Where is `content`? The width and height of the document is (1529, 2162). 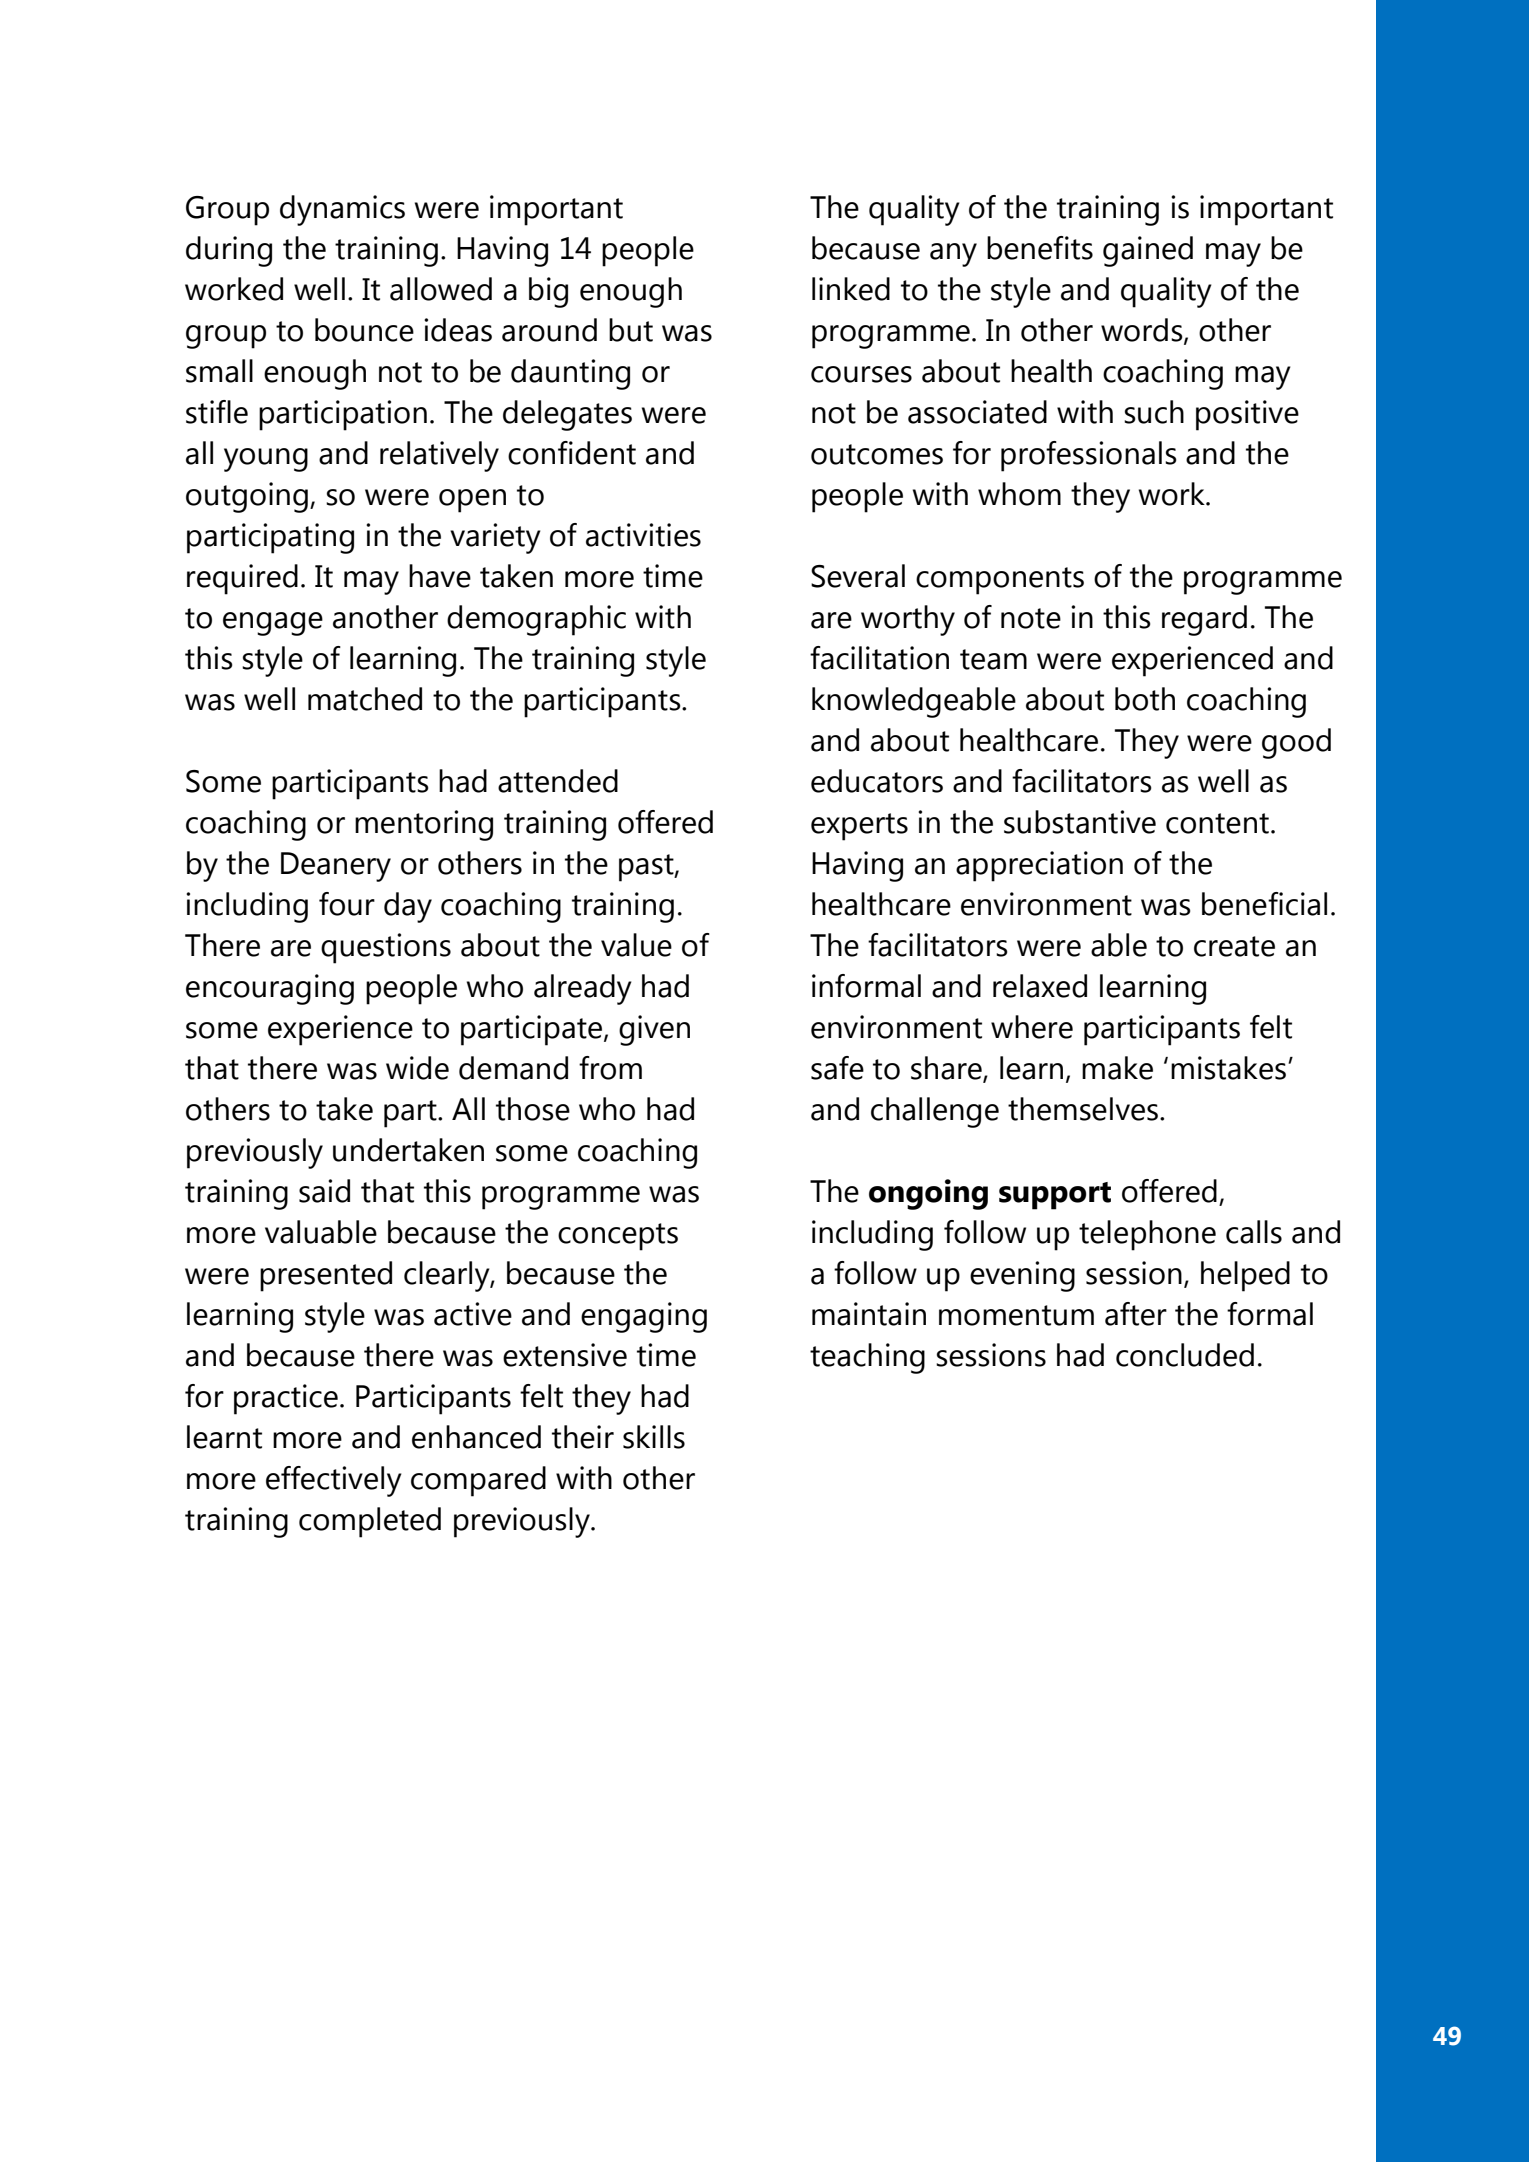
content is located at coordinates (1217, 823).
